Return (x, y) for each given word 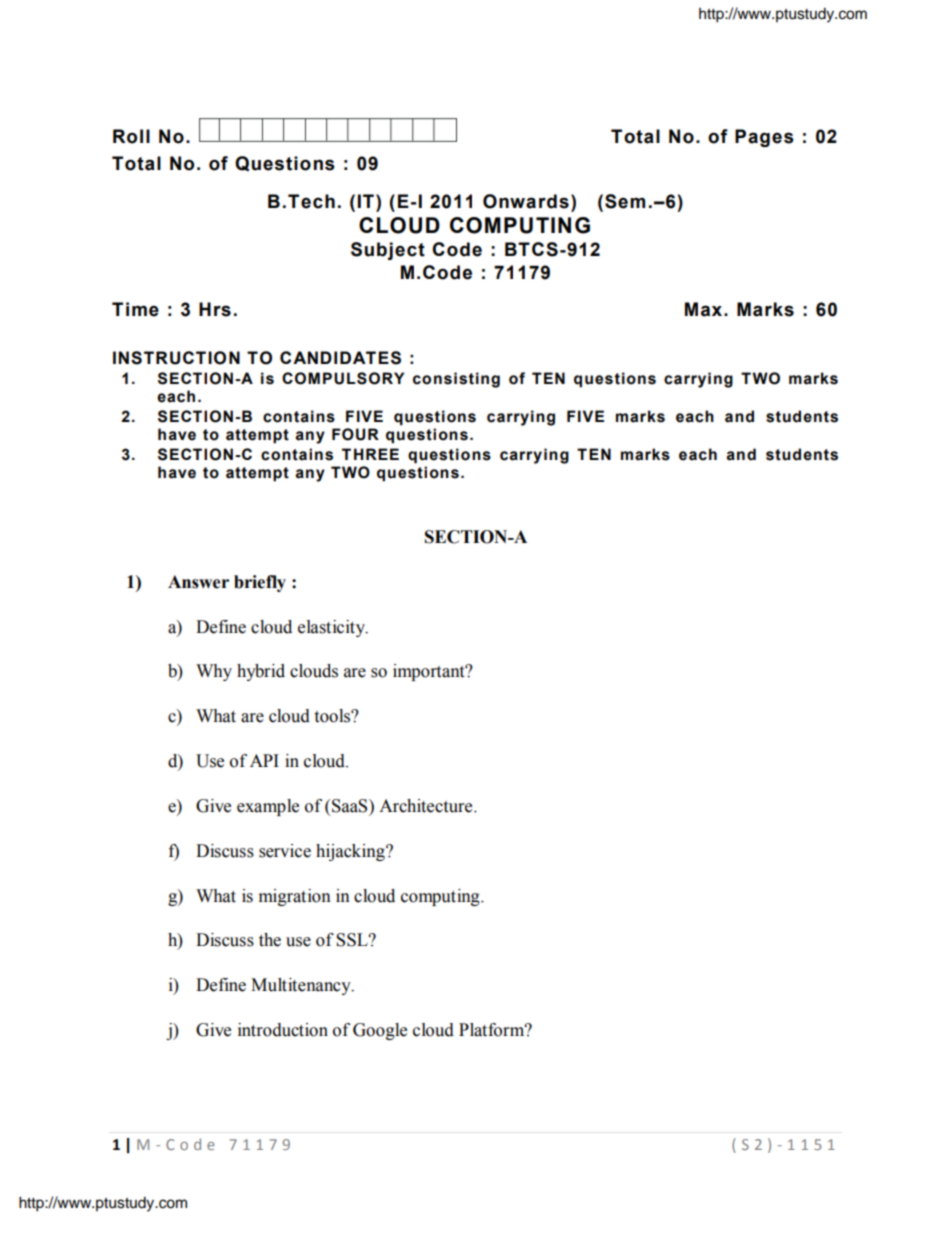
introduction (283, 1030)
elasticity (332, 628)
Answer (198, 582)
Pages (764, 138)
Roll (131, 136)
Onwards (526, 201)
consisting (456, 380)
